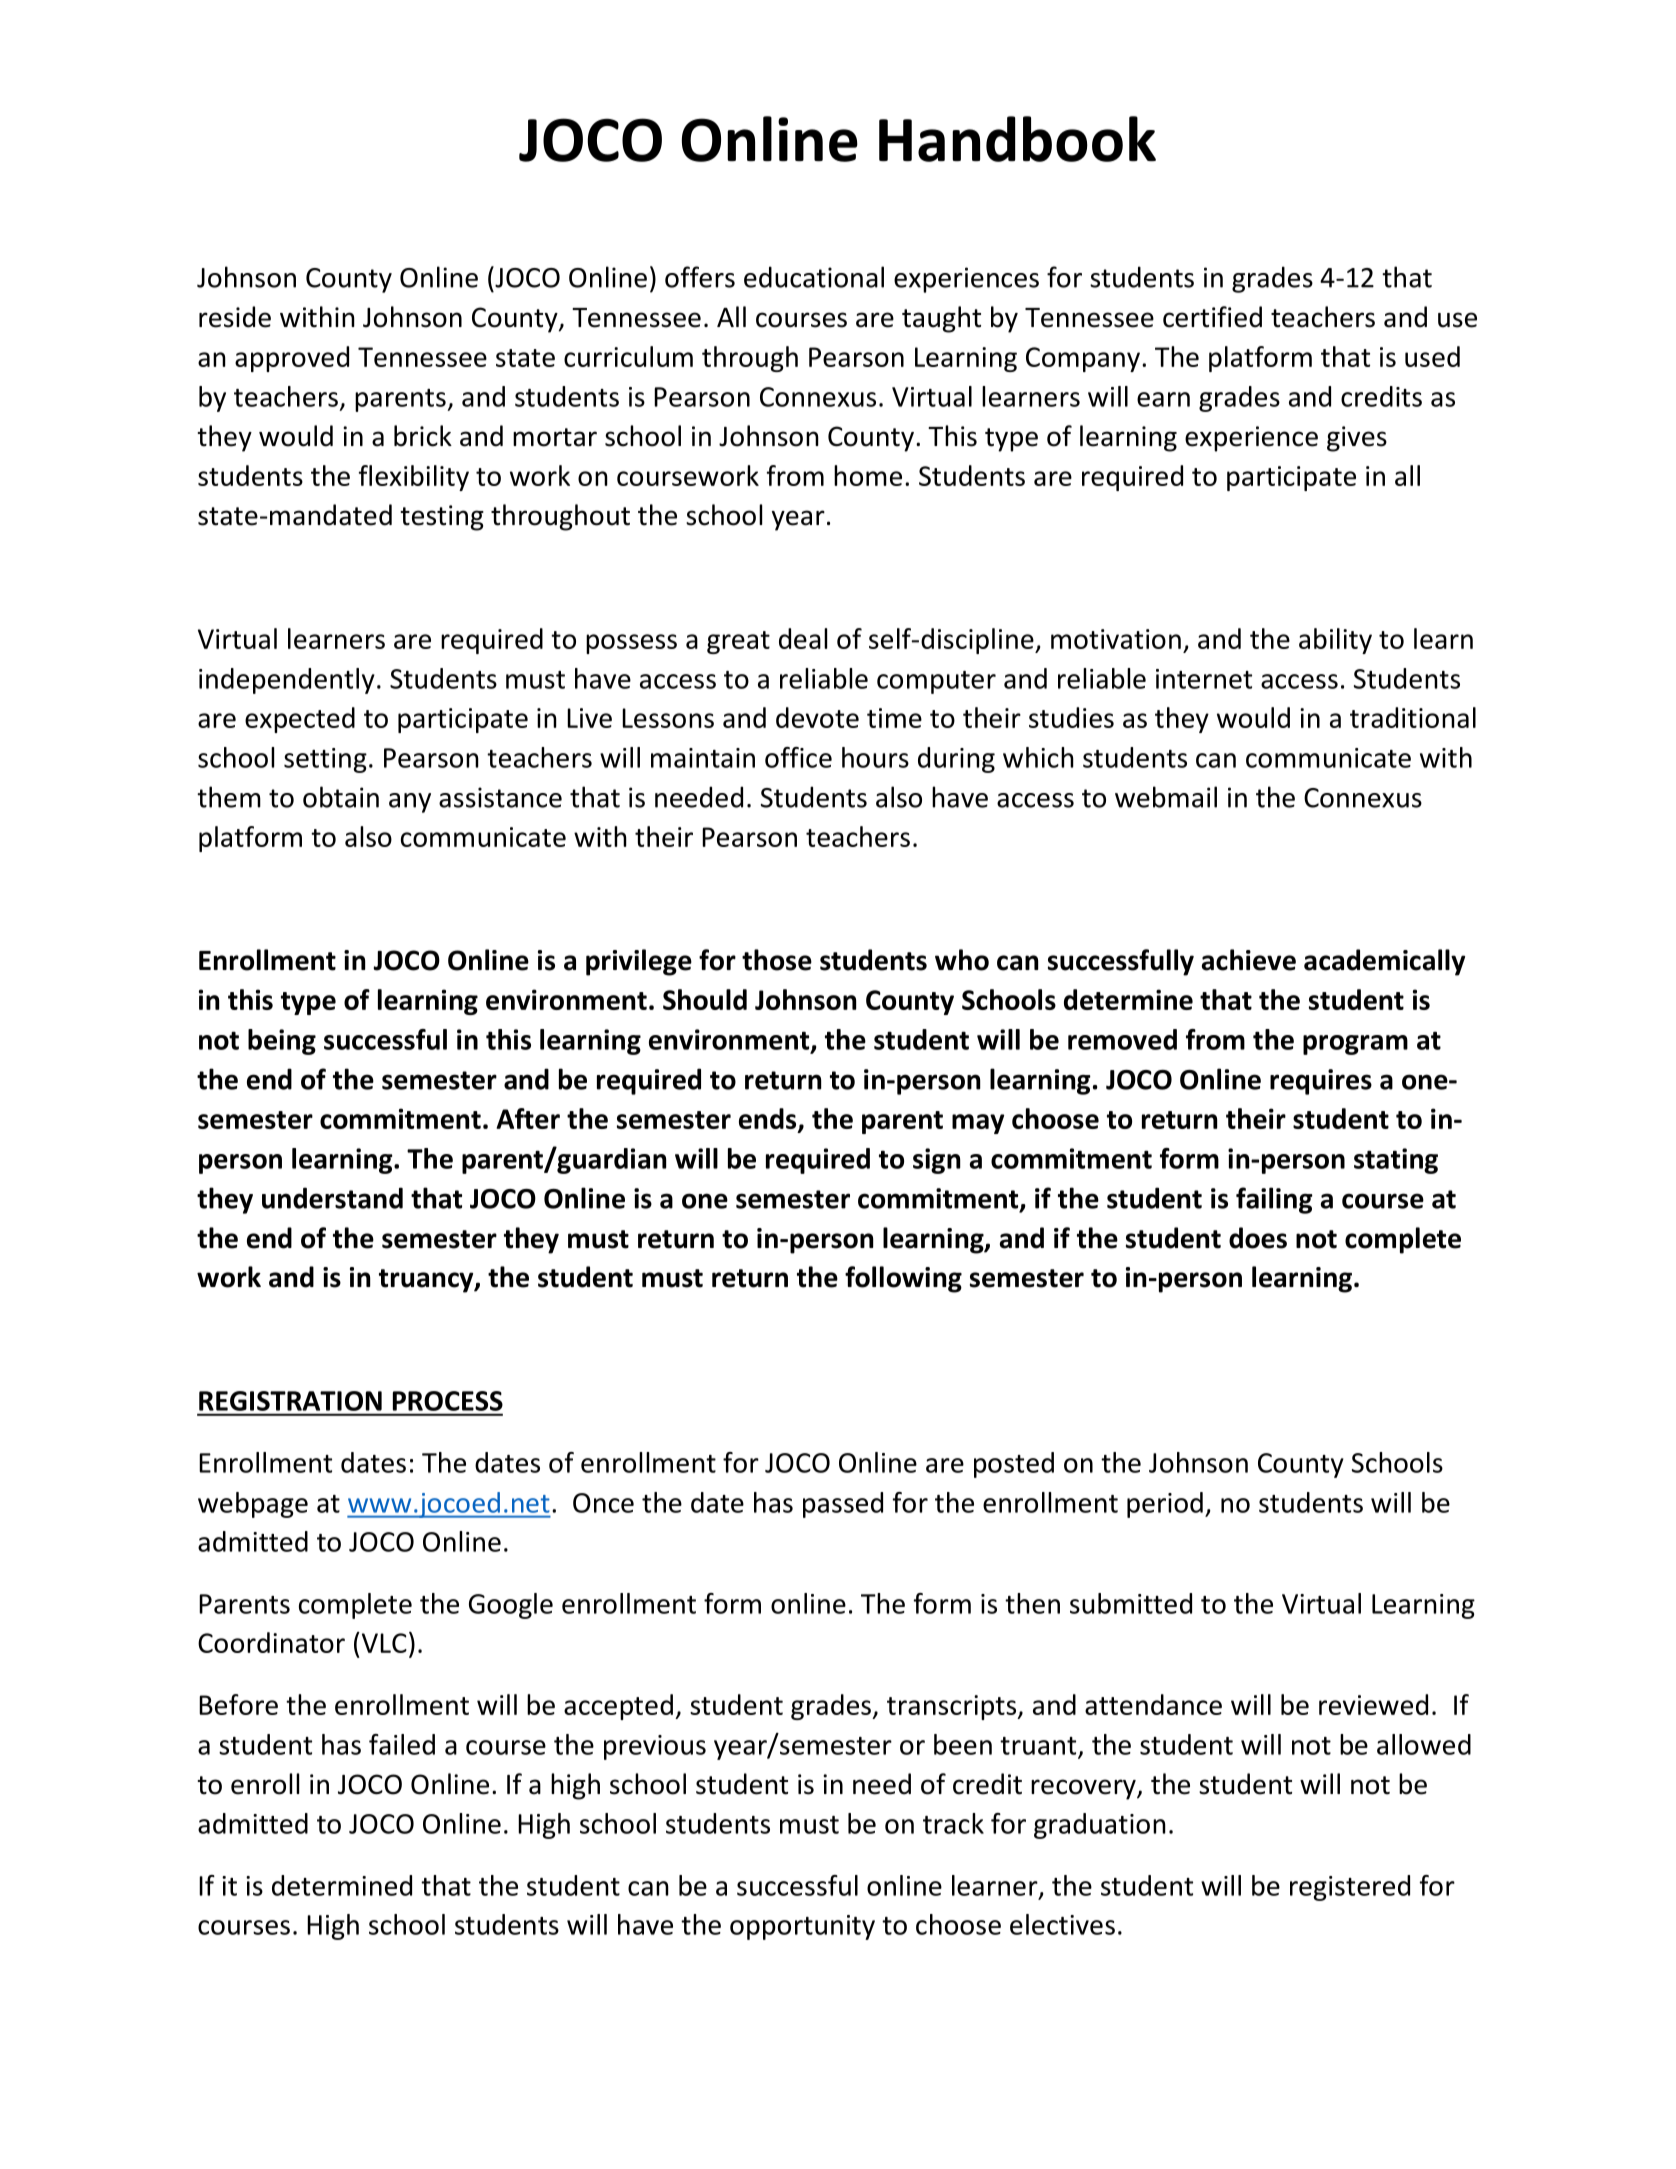 This screenshot has height=2169, width=1676. Describe the element at coordinates (814, 277) in the screenshot. I see `educational` at that location.
